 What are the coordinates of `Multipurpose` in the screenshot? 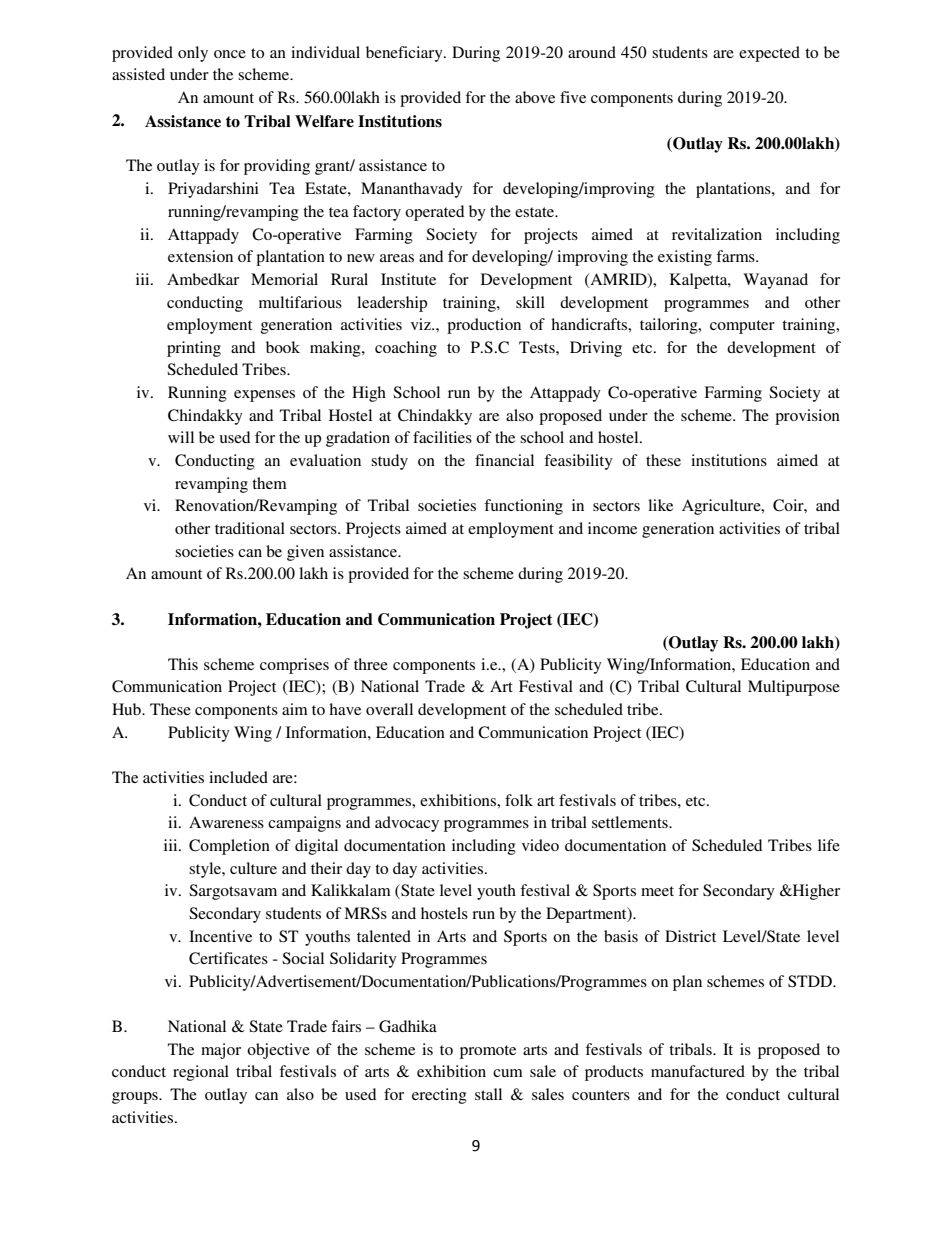 It's located at (794, 688).
